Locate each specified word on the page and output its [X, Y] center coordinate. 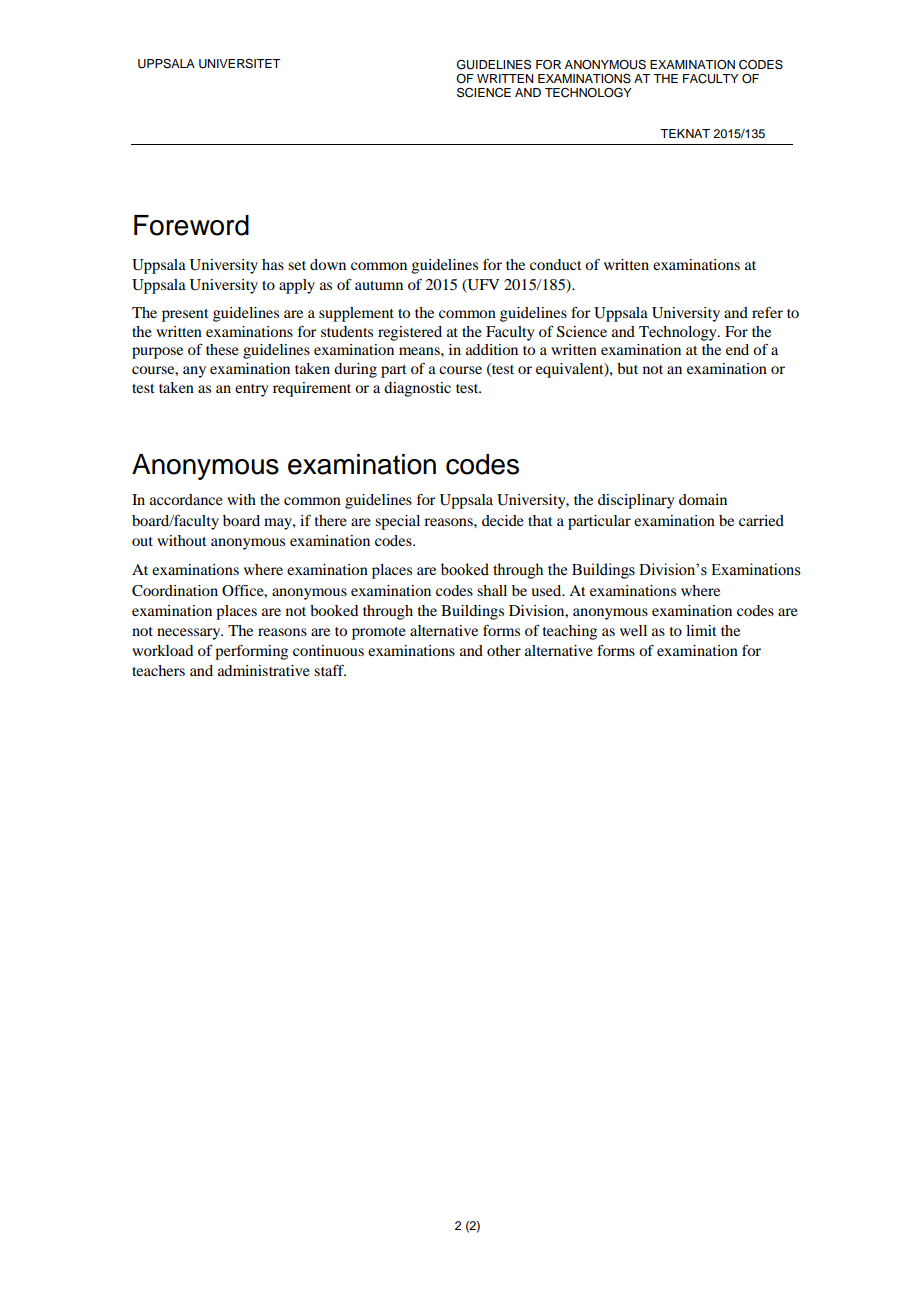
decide [503, 520]
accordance [186, 499]
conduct [556, 264]
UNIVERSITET [240, 64]
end [737, 349]
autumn [379, 285]
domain [703, 499]
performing [251, 652]
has [273, 264]
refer [767, 312]
